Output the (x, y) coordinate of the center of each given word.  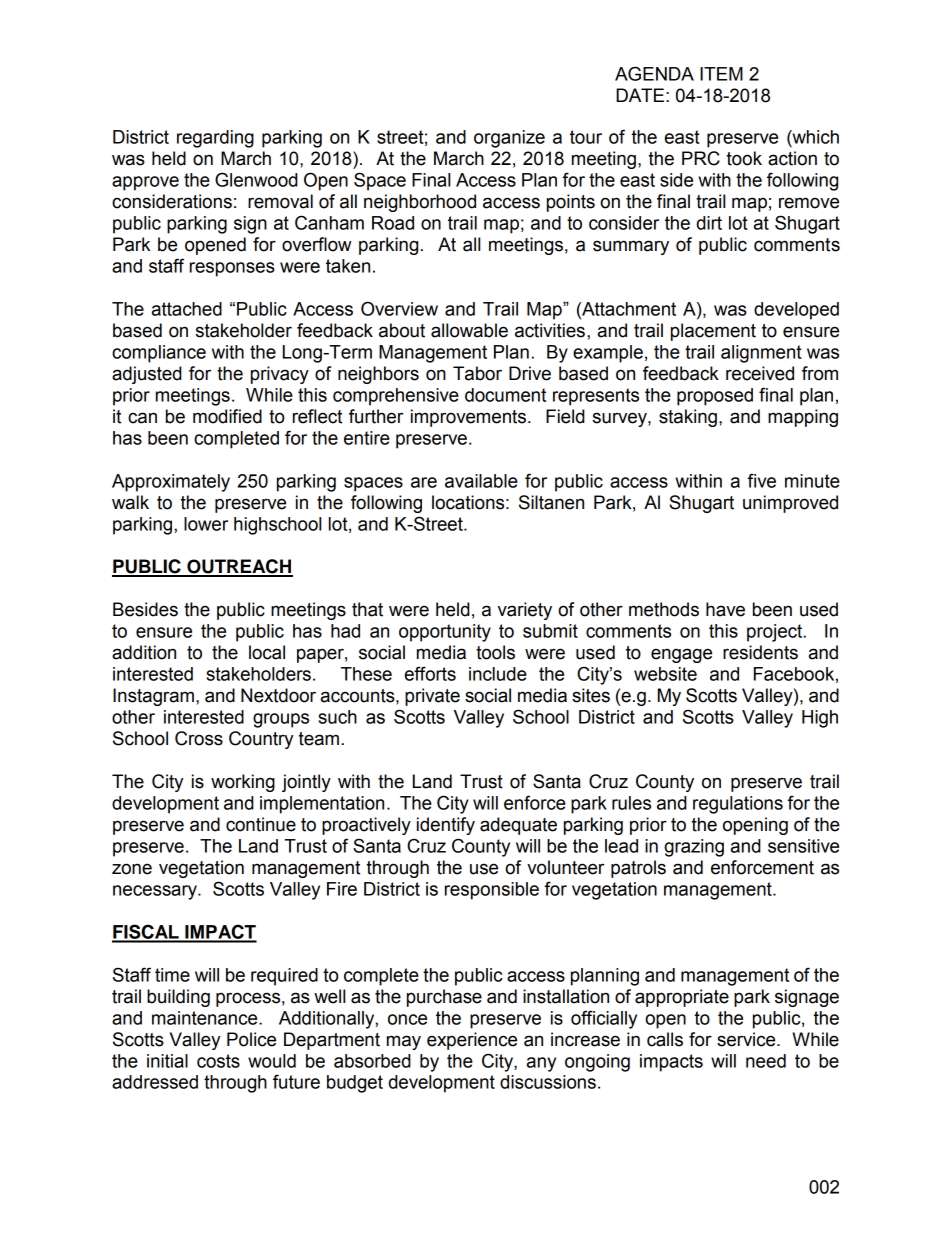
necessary (156, 892)
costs (218, 1061)
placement (713, 332)
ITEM (721, 74)
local (267, 652)
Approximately (171, 483)
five (762, 480)
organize (509, 139)
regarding (215, 139)
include (498, 674)
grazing (694, 848)
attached (187, 309)
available (481, 481)
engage (681, 655)
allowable (469, 330)
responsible (492, 891)
